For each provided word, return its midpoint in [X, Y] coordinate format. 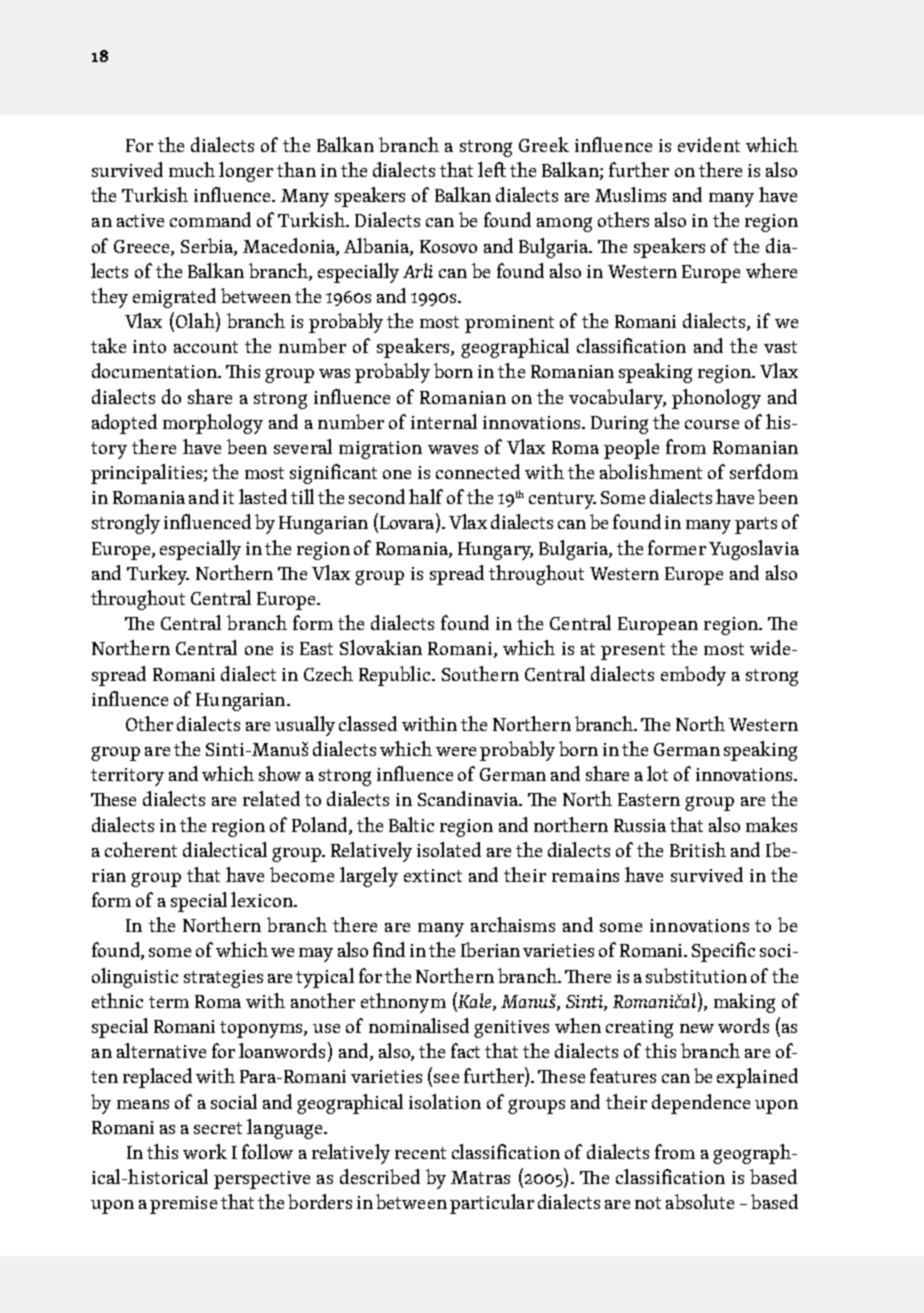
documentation [156, 370]
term [169, 1002]
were [456, 751]
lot [657, 773]
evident [709, 144]
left [492, 169]
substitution [696, 975]
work [205, 1151]
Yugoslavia [754, 550]
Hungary [495, 551]
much [192, 169]
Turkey [158, 575]
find [389, 949]
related [271, 798]
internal [444, 421]
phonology [716, 399]
